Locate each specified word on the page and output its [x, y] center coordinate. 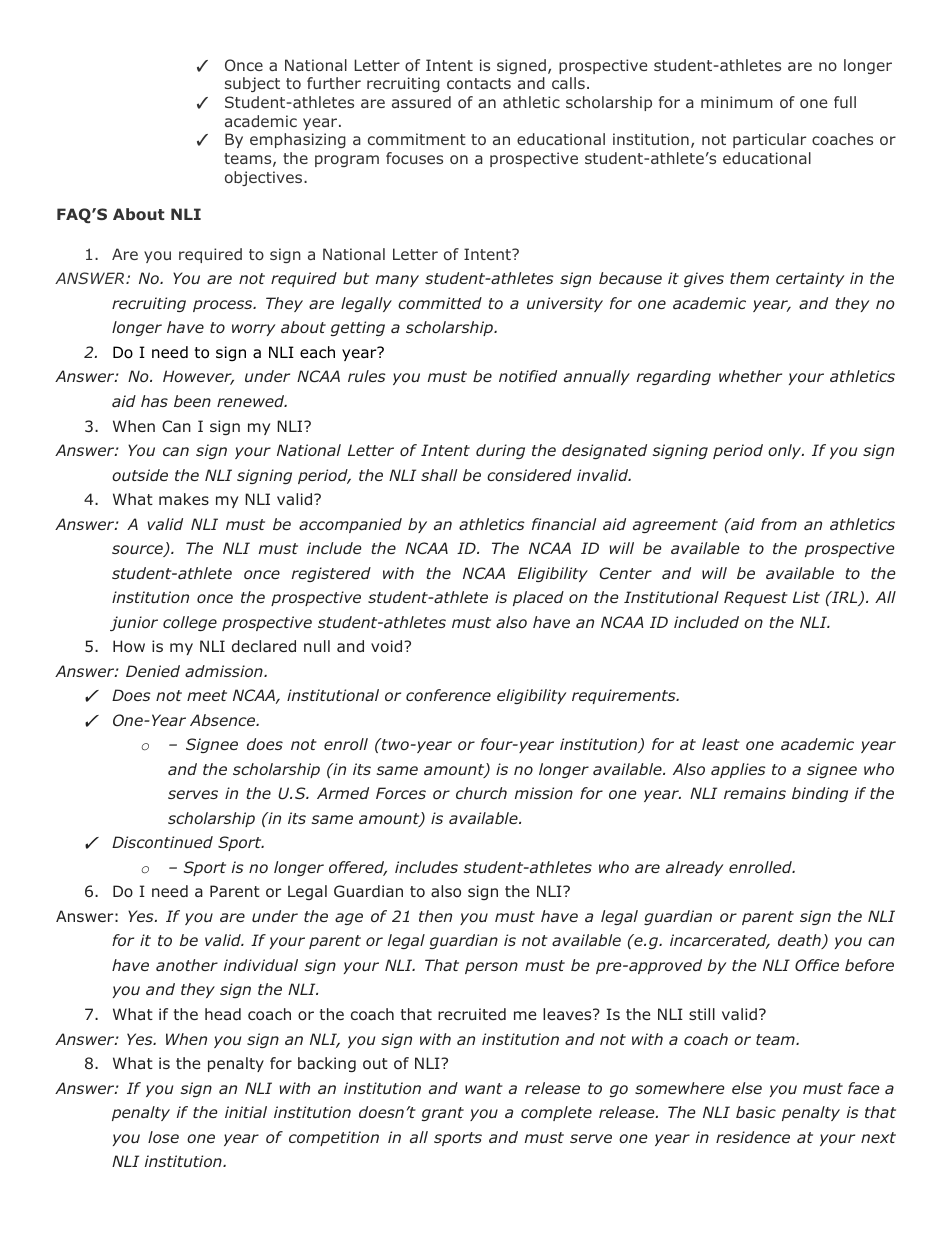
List [806, 597]
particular [769, 140]
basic [756, 1112]
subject [252, 84]
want [484, 1088]
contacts [479, 83]
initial [246, 1112]
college [190, 623]
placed [538, 598]
